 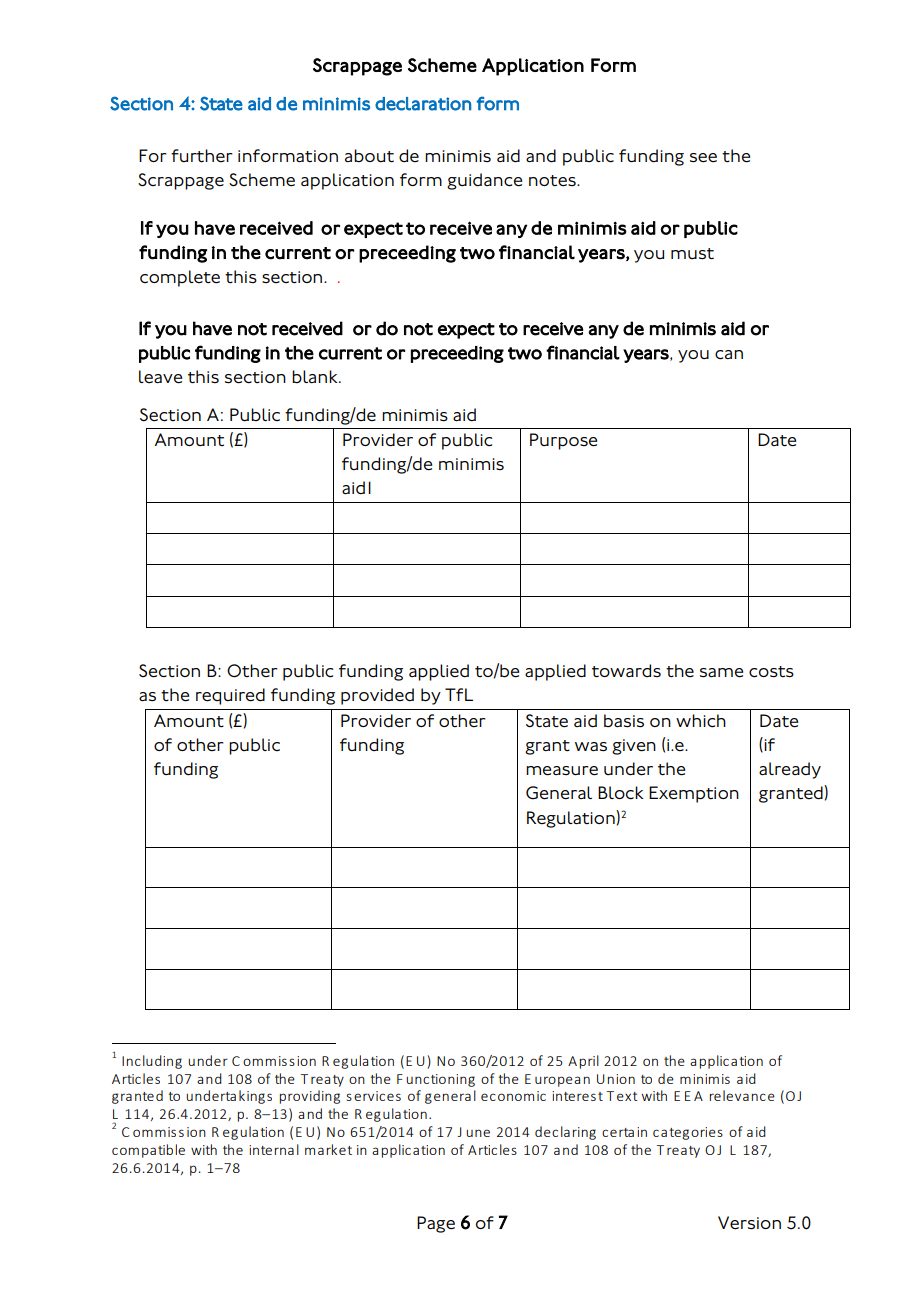 I want to click on can, so click(x=729, y=355).
